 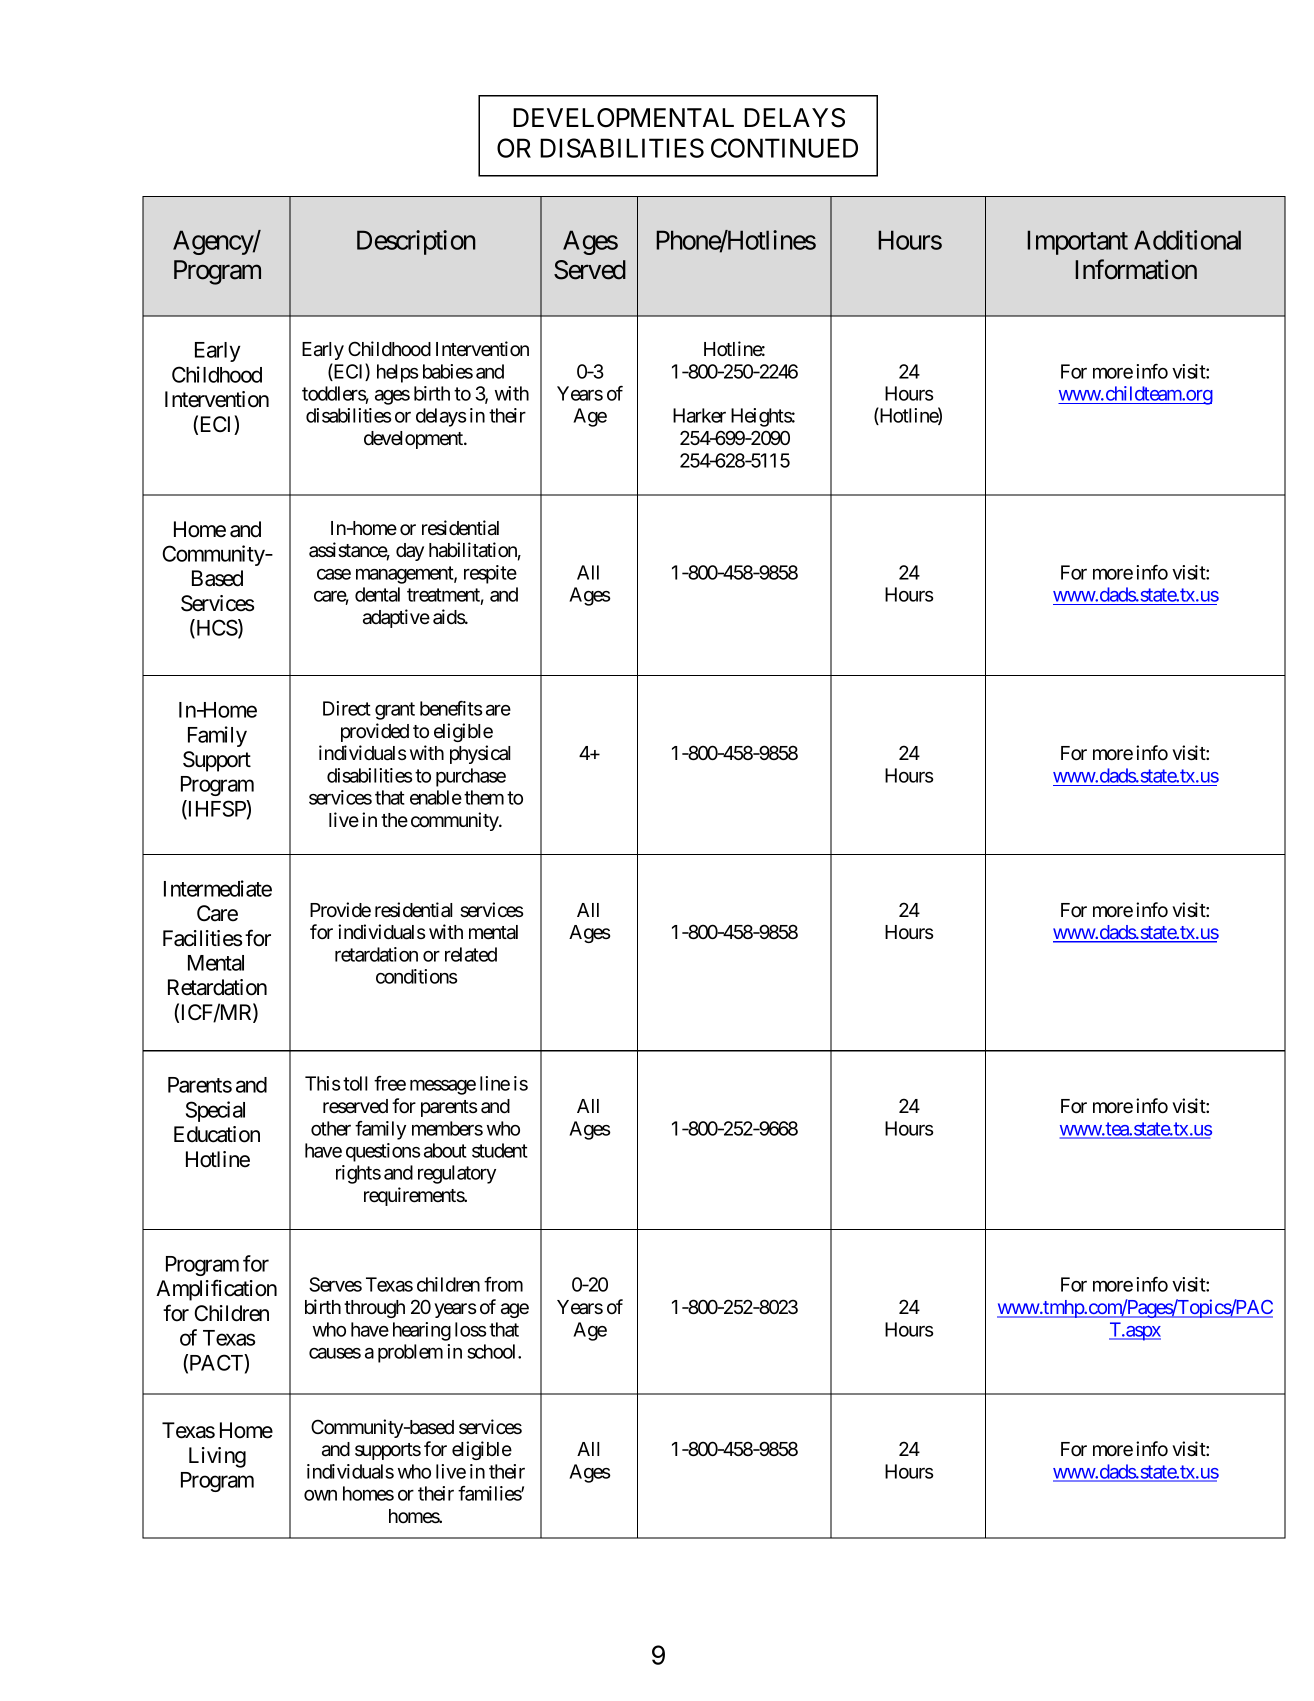 I want to click on own, so click(x=320, y=1495).
